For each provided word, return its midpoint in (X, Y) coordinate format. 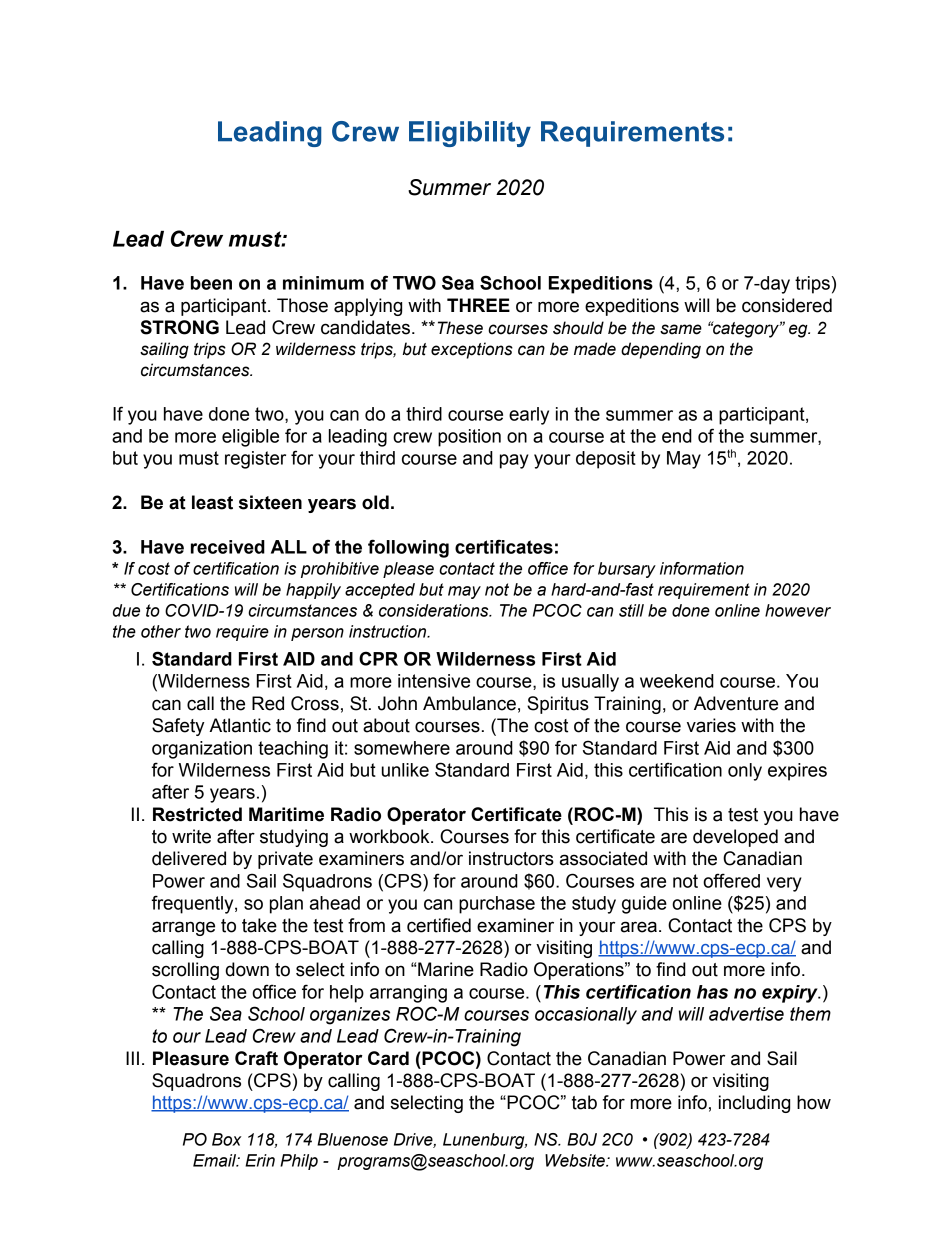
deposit (606, 460)
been (211, 283)
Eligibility (470, 134)
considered (787, 305)
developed (735, 838)
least (212, 502)
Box (226, 1139)
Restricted (197, 814)
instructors (511, 858)
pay (514, 461)
